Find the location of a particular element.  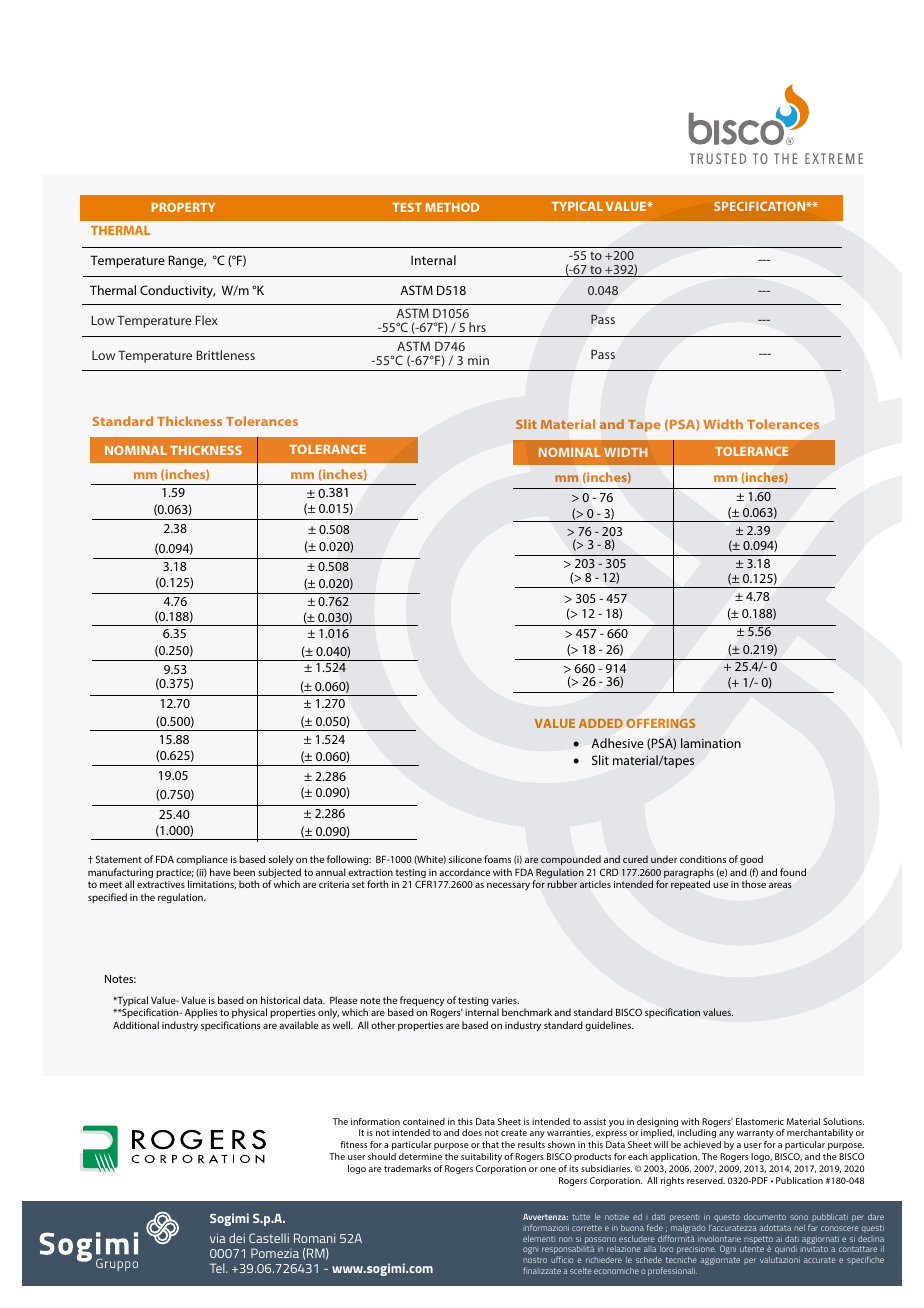

ADDED is located at coordinates (601, 723).
